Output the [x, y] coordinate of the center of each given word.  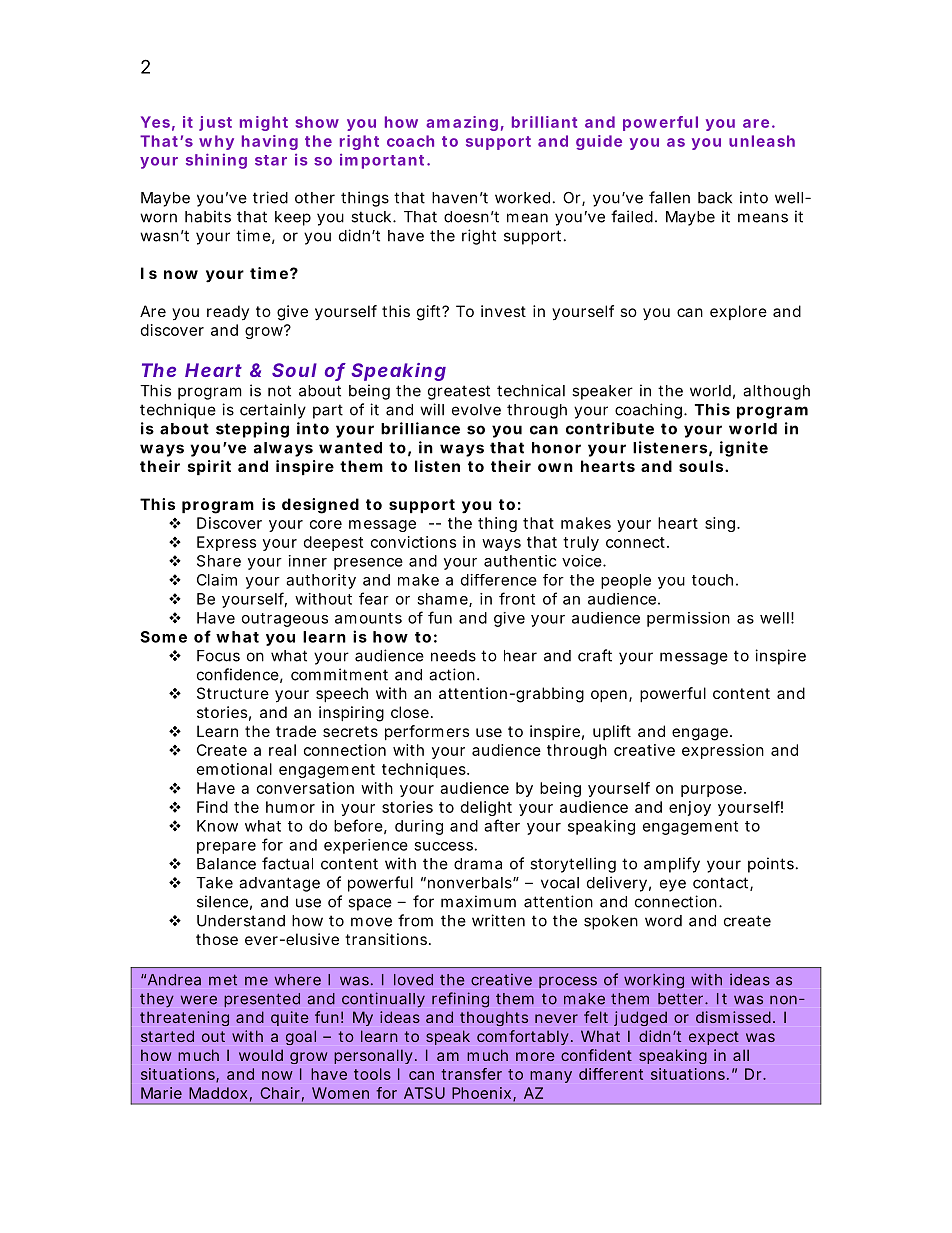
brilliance [420, 428]
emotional [234, 769]
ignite [744, 449]
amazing [462, 123]
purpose [711, 791]
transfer [471, 1074]
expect [714, 1038]
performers [427, 732]
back [715, 198]
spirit [209, 467]
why [216, 142]
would [261, 1055]
